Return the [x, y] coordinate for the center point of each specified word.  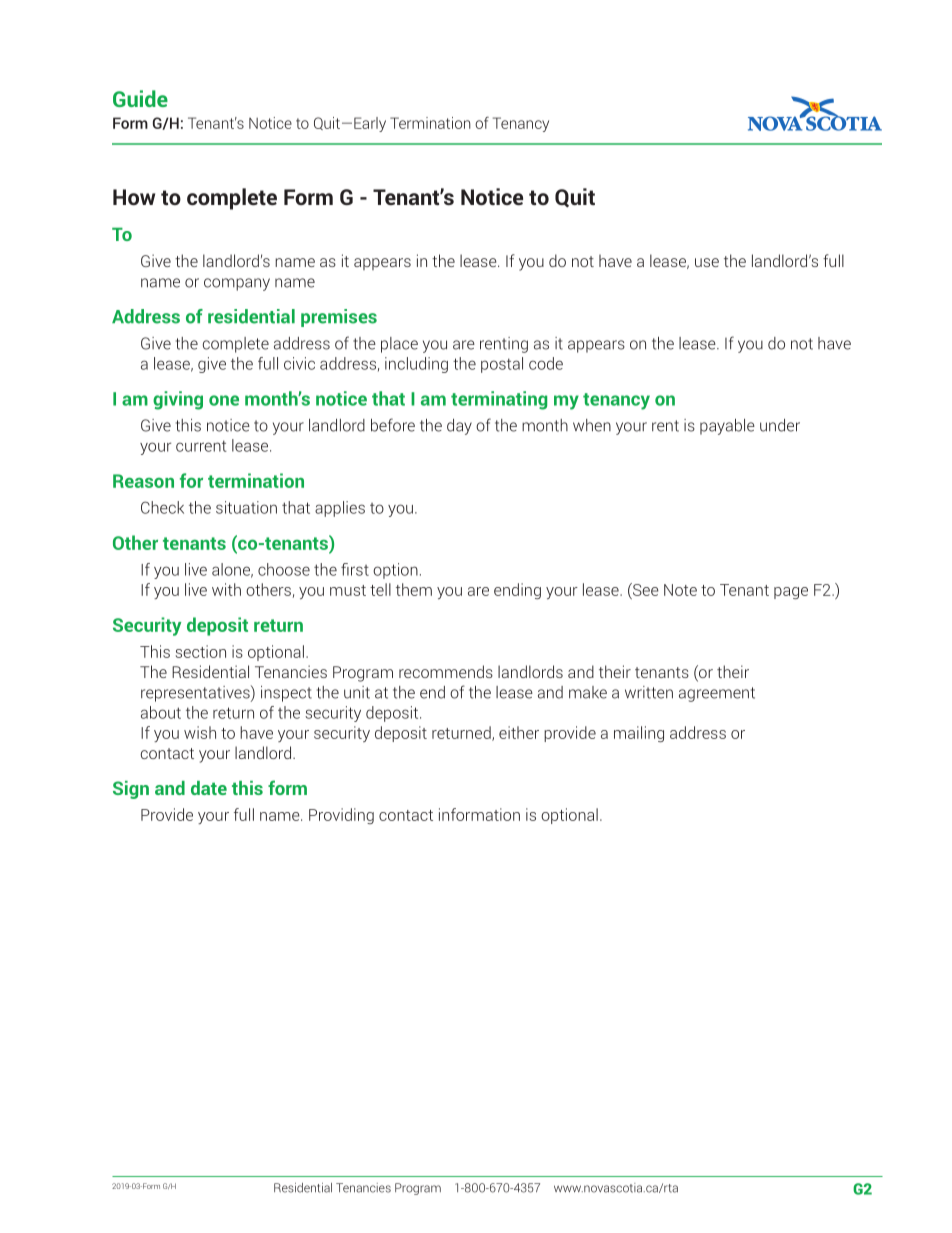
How [134, 197]
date [209, 788]
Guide [140, 98]
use [707, 262]
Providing [341, 816]
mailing [639, 734]
